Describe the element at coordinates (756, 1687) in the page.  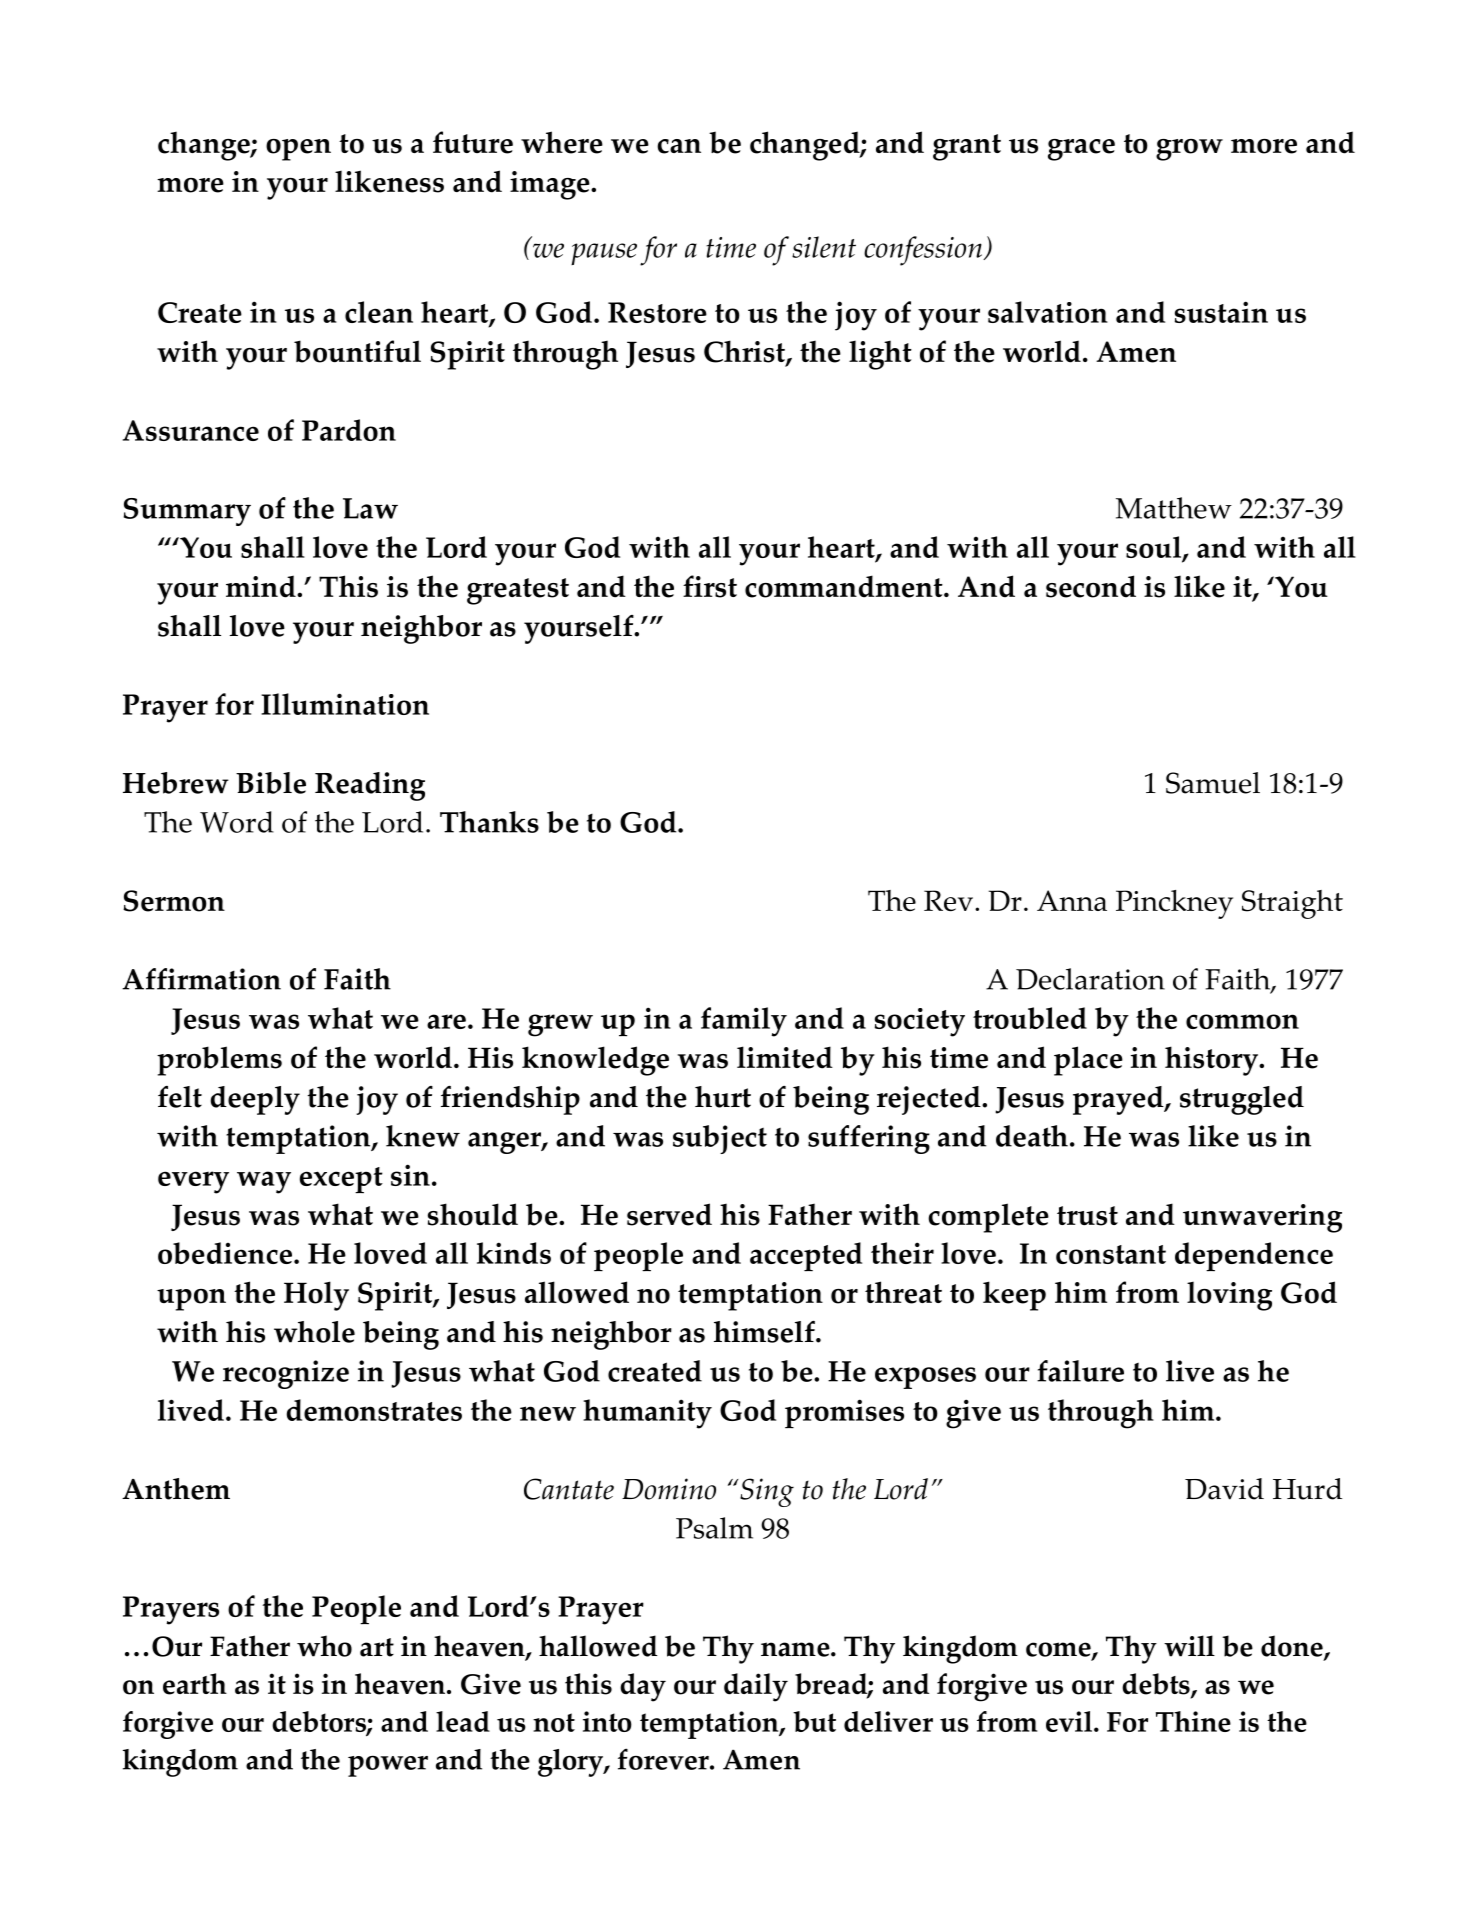
I see `daily` at that location.
